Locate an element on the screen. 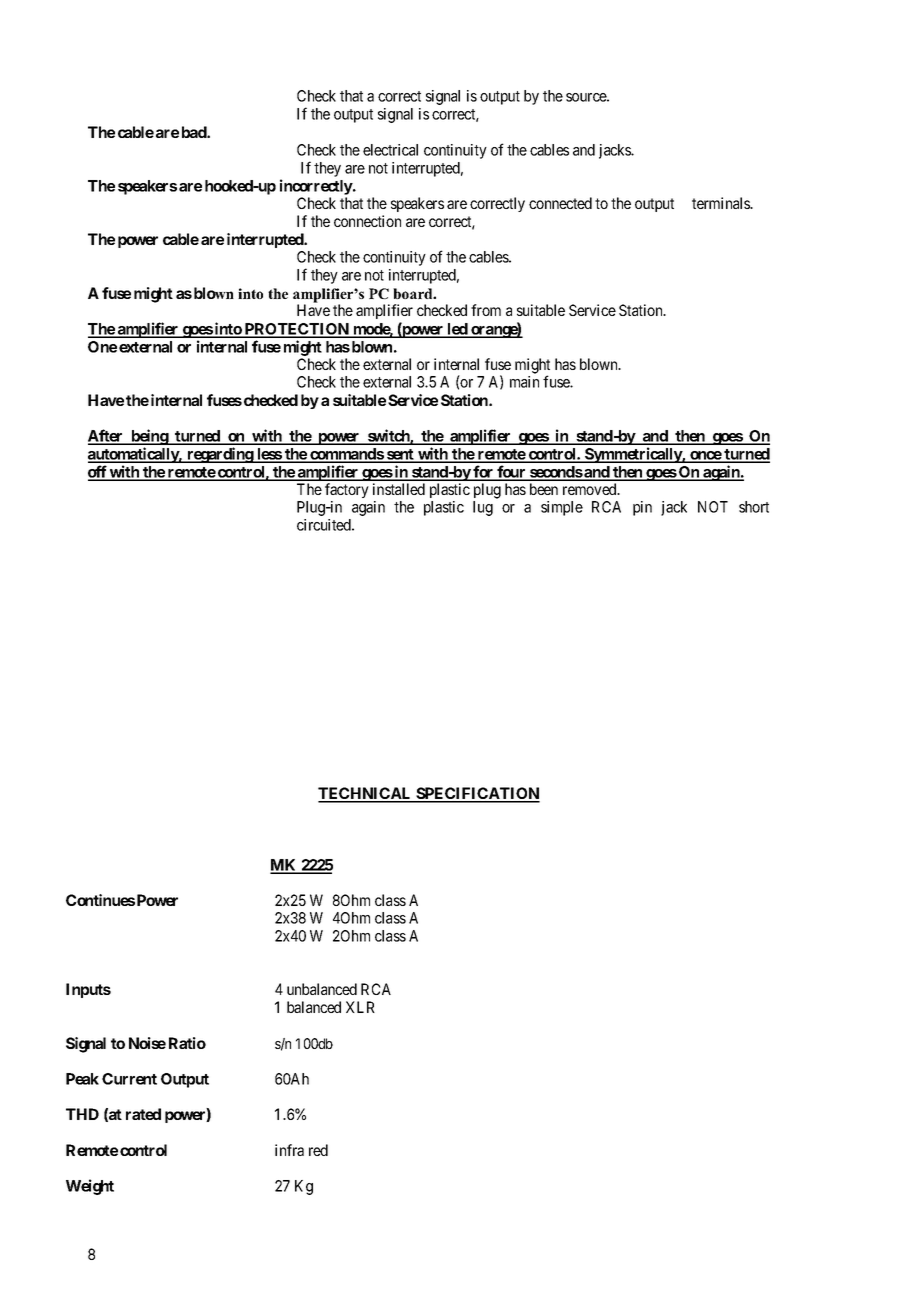 Image resolution: width=924 pixels, height=1308 pixels. XLR is located at coordinates (360, 1007).
